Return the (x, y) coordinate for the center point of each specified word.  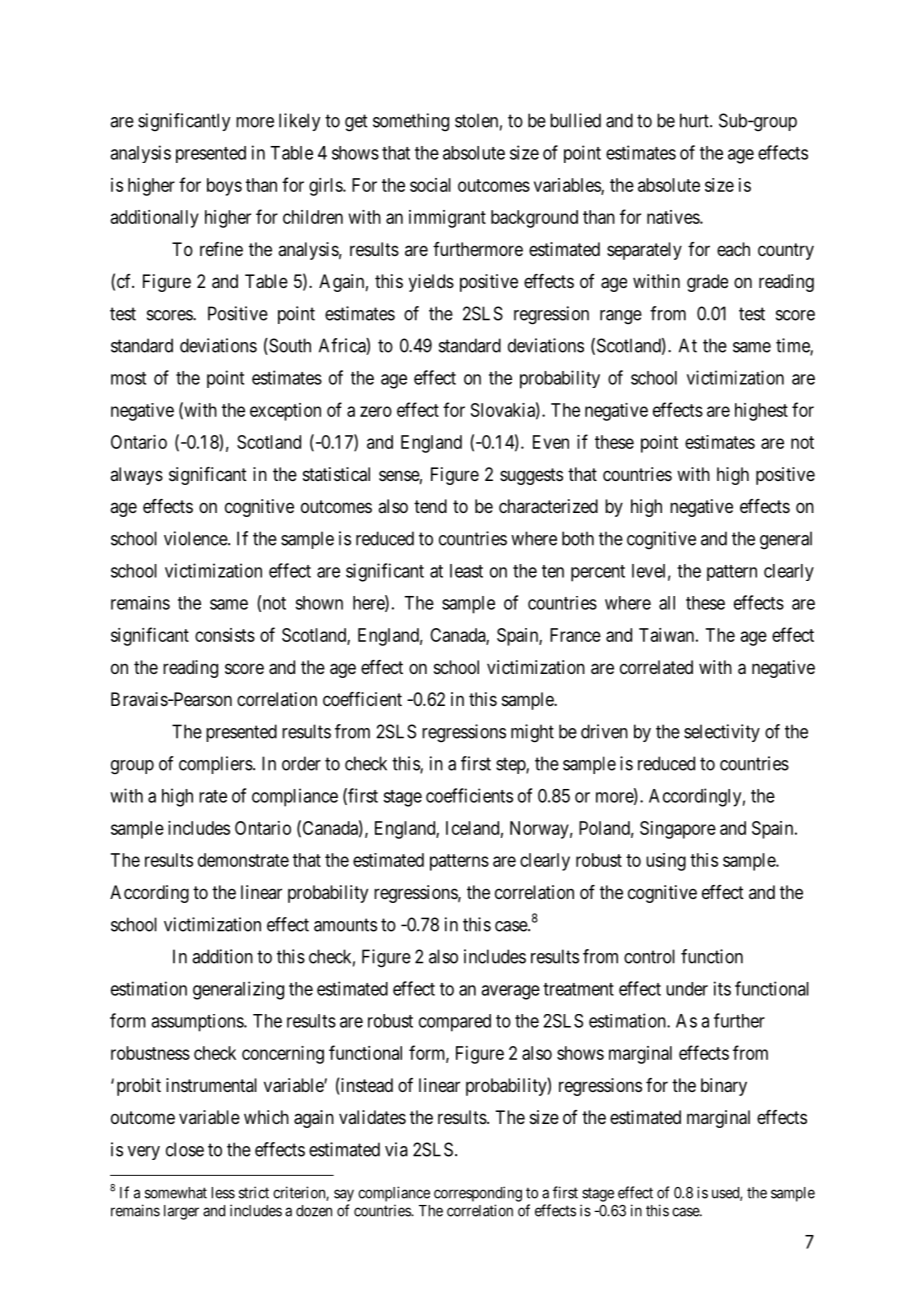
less (223, 1193)
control (649, 956)
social (430, 185)
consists (225, 635)
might (532, 733)
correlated (656, 667)
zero (376, 411)
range (621, 317)
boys (224, 187)
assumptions (198, 1023)
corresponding (478, 1194)
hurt (695, 120)
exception (285, 412)
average (510, 992)
